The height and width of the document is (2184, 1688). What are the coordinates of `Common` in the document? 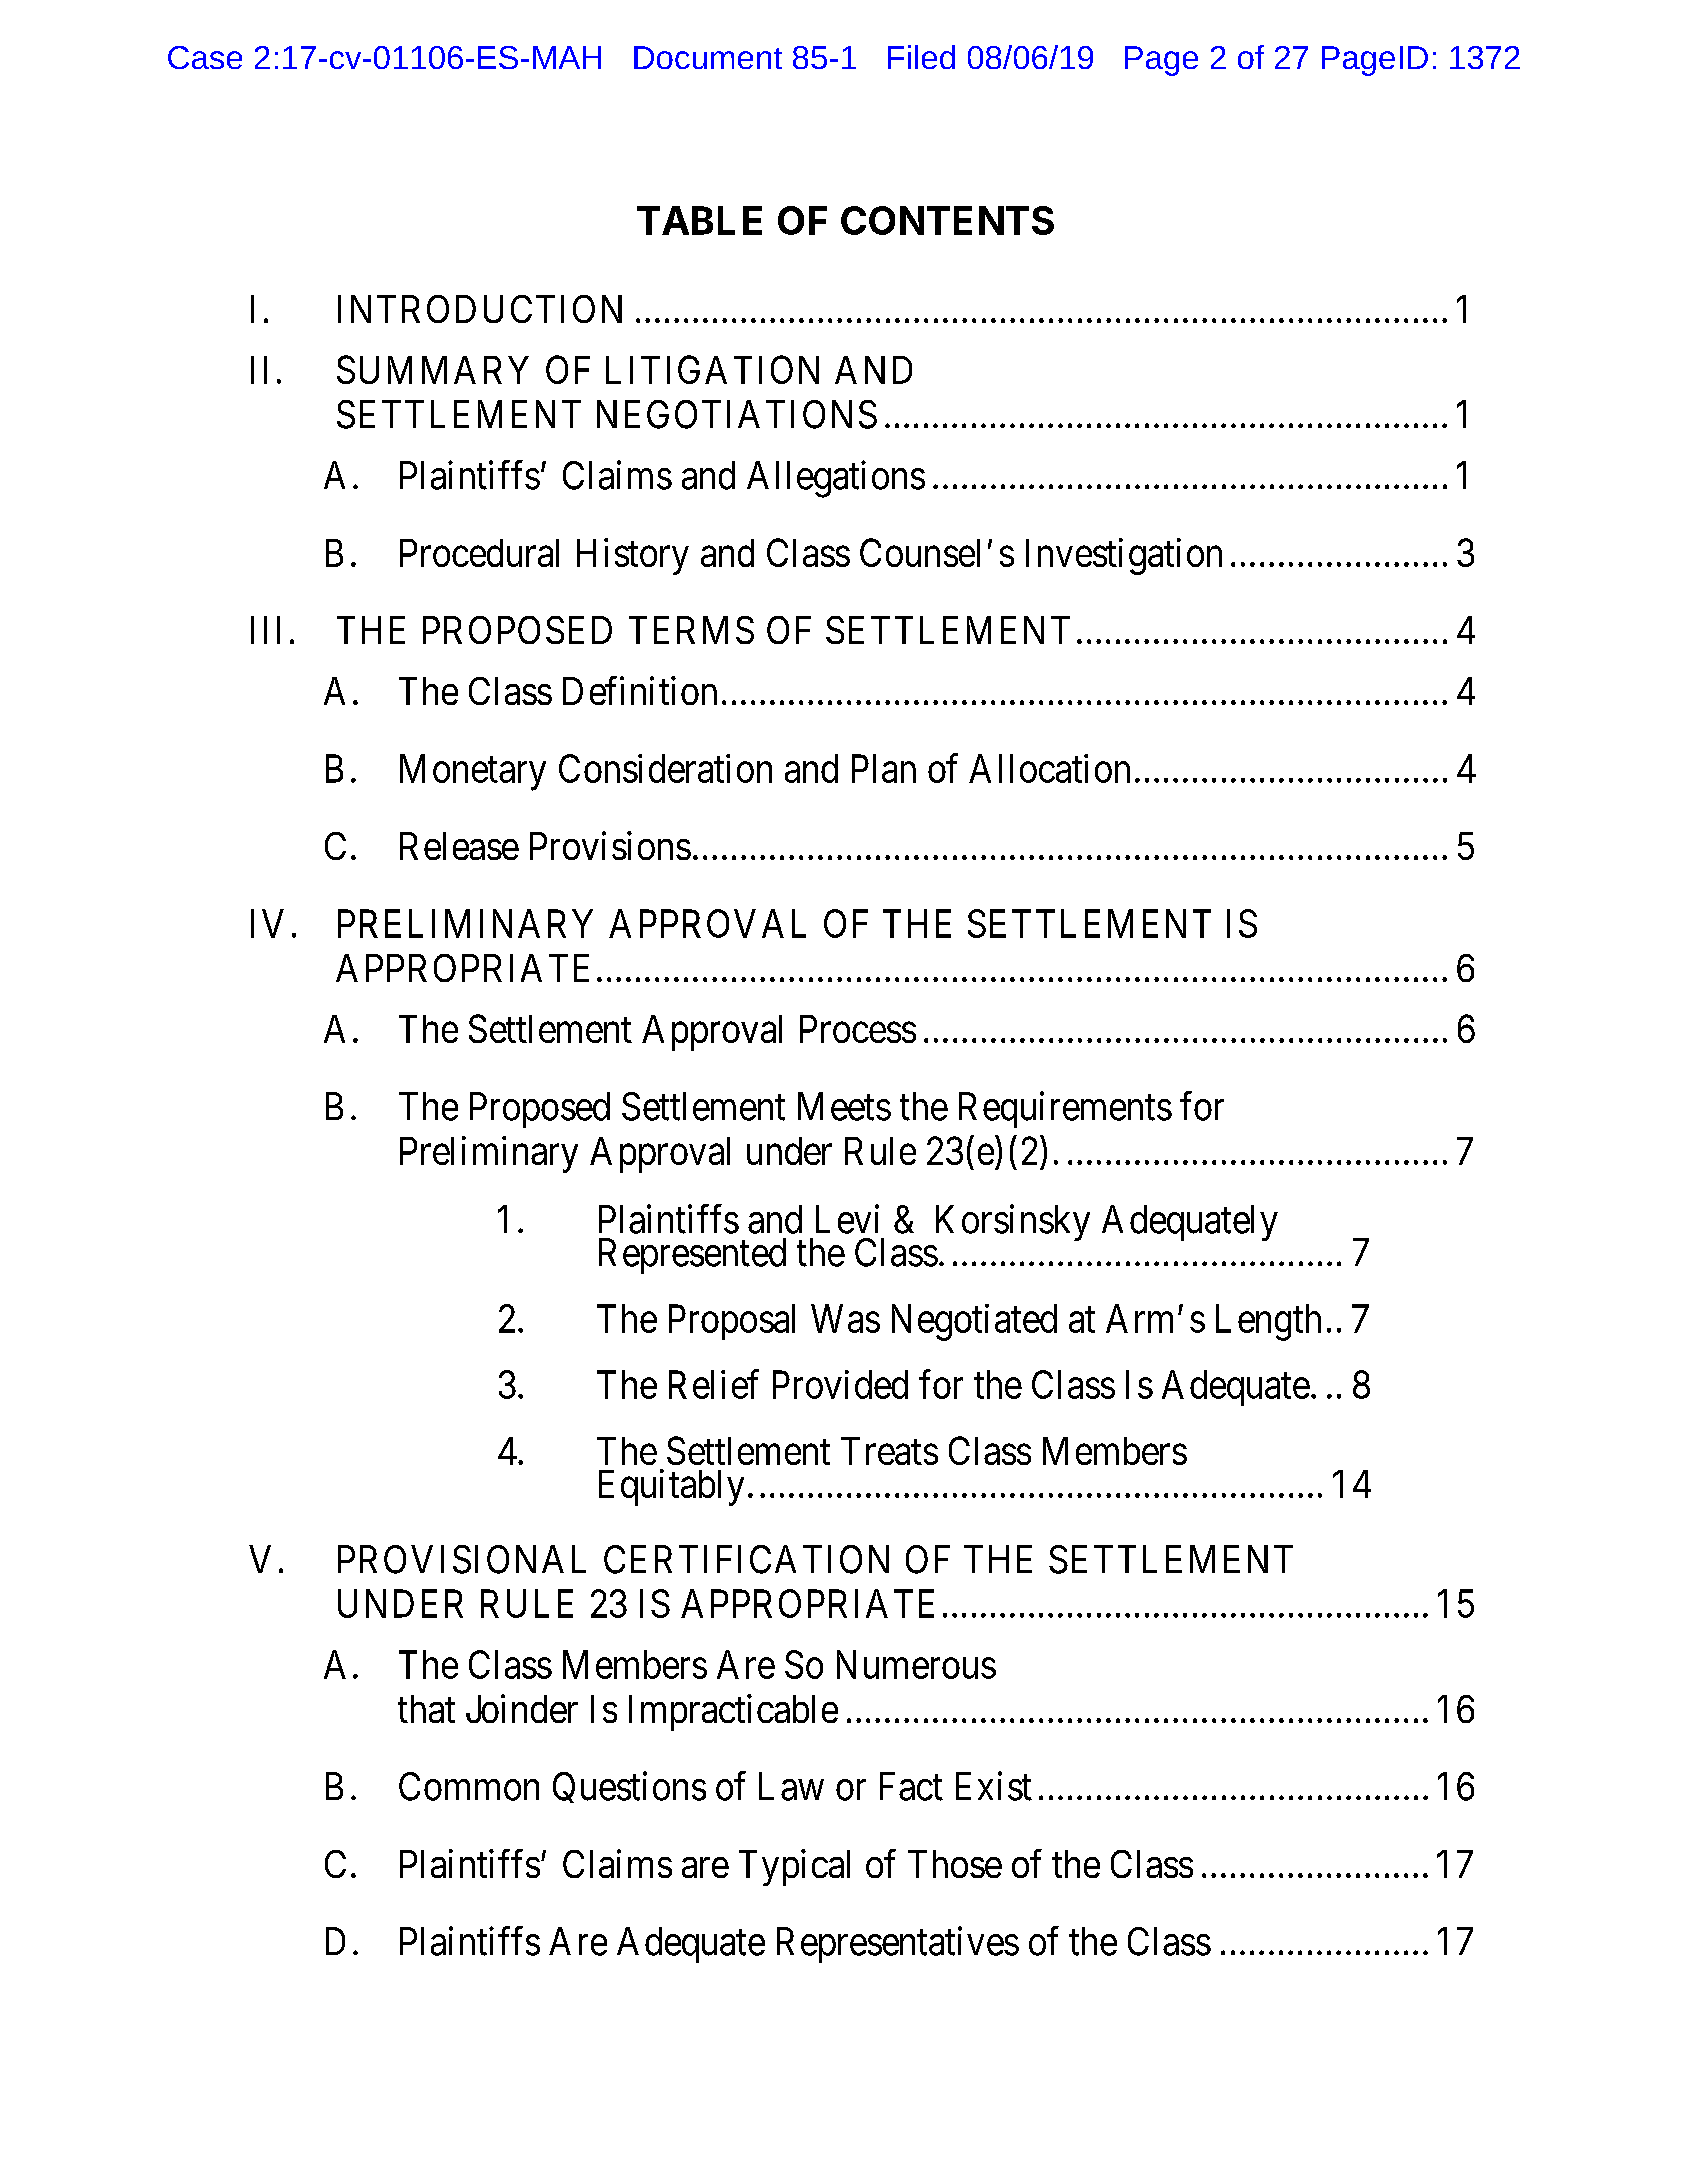 It's located at (469, 1786).
